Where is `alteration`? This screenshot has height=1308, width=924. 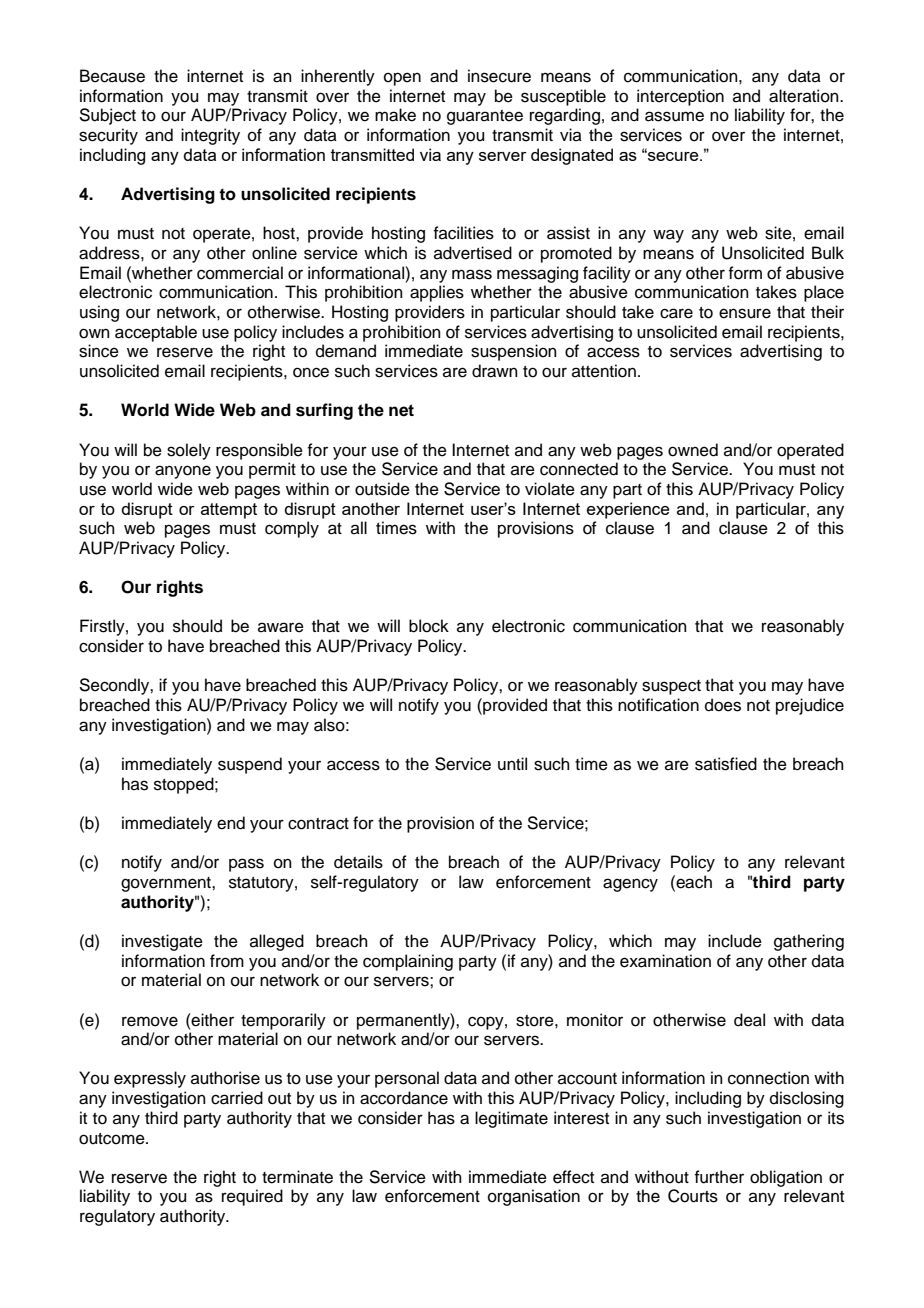 alteration is located at coordinates (805, 96).
